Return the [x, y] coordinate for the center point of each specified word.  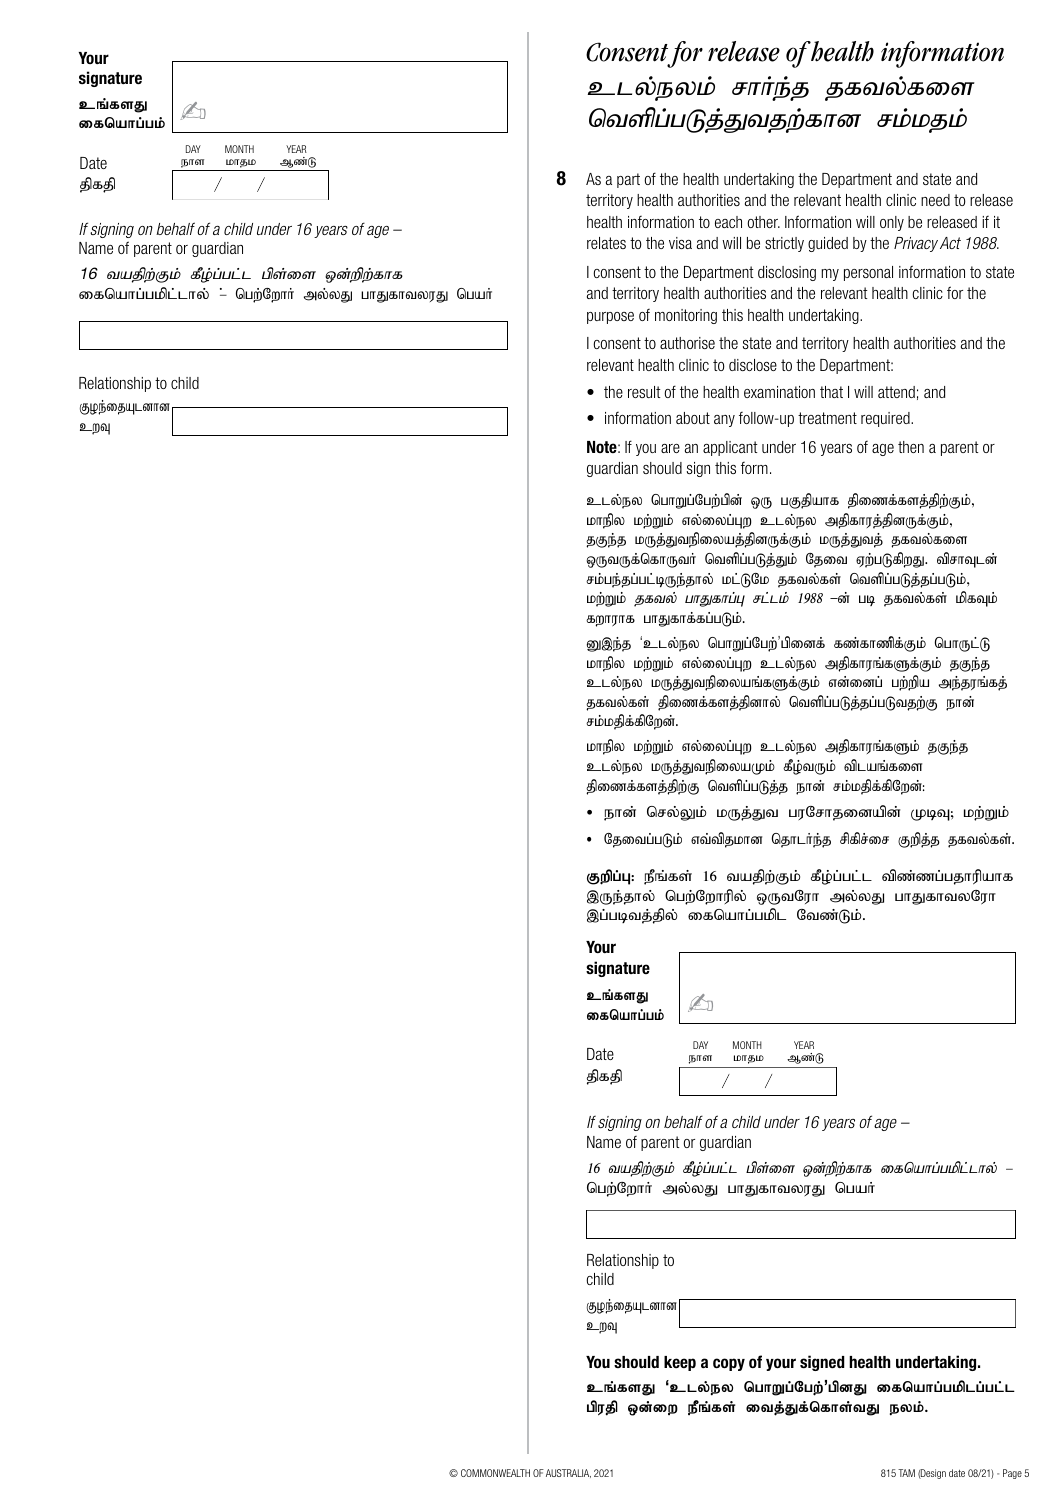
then [911, 447]
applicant [730, 448]
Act [950, 243]
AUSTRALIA [568, 1473]
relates [606, 243]
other [763, 222]
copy [729, 1364]
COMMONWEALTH [495, 1473]
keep [680, 1363]
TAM [906, 1473]
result [644, 392]
